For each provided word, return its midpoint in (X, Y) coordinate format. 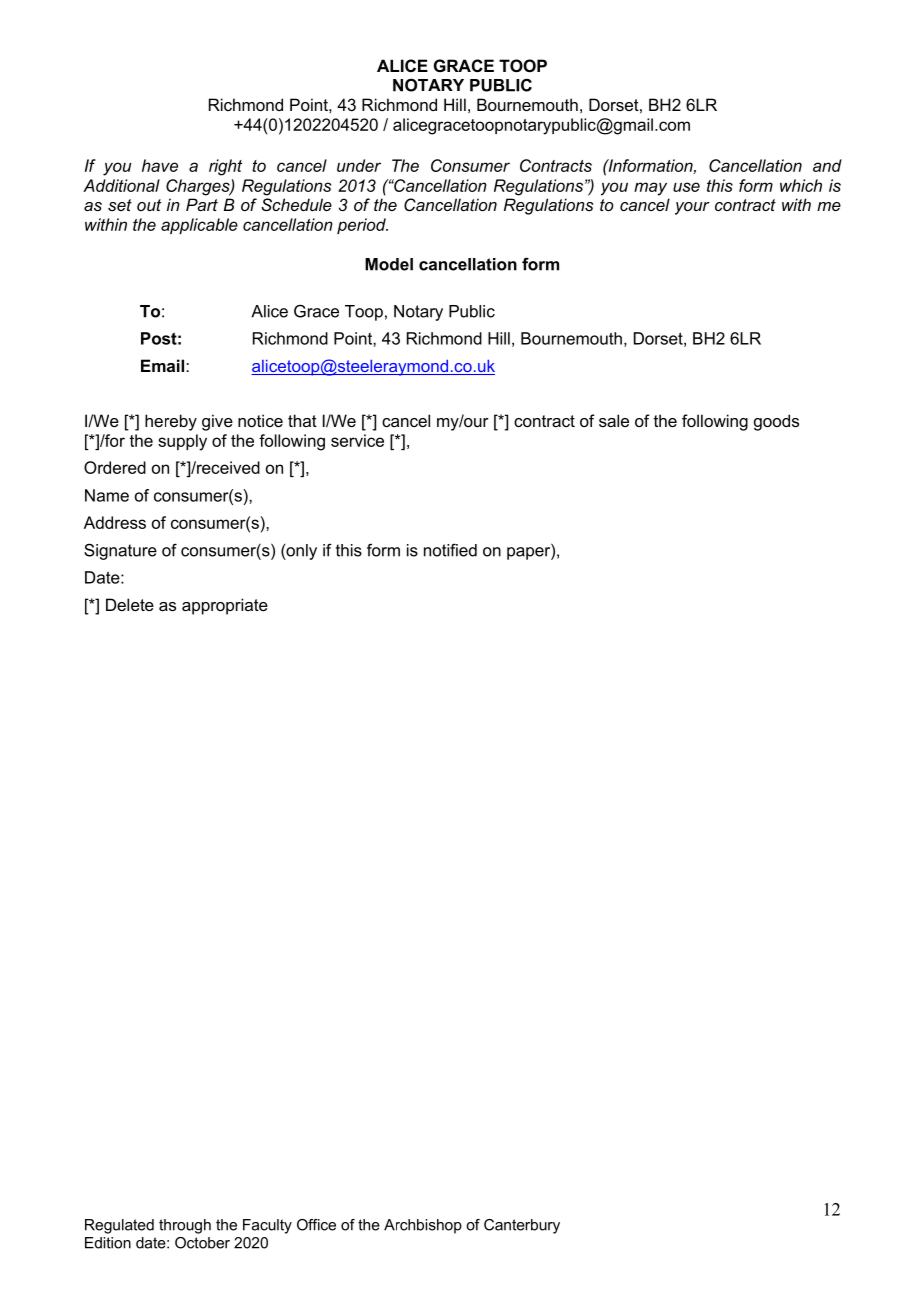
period (362, 226)
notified (450, 550)
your (692, 208)
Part (202, 204)
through (185, 1226)
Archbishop (423, 1226)
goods (776, 422)
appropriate (225, 606)
